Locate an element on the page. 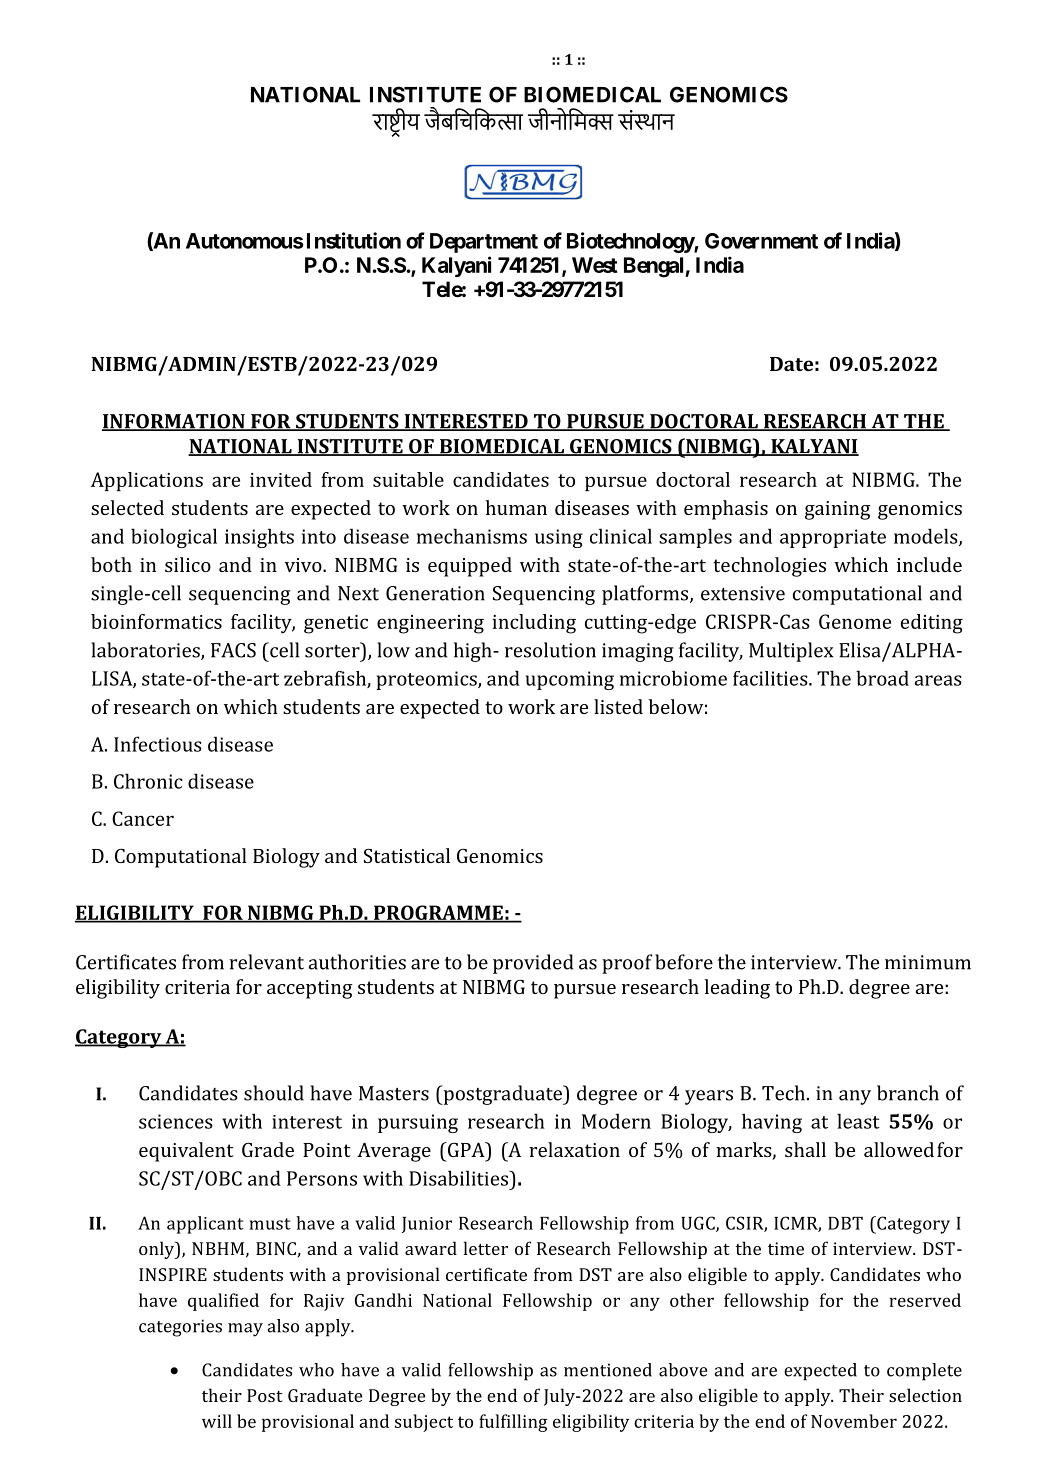 This image has height=1480, width=1047. Institution is located at coordinates (354, 240).
